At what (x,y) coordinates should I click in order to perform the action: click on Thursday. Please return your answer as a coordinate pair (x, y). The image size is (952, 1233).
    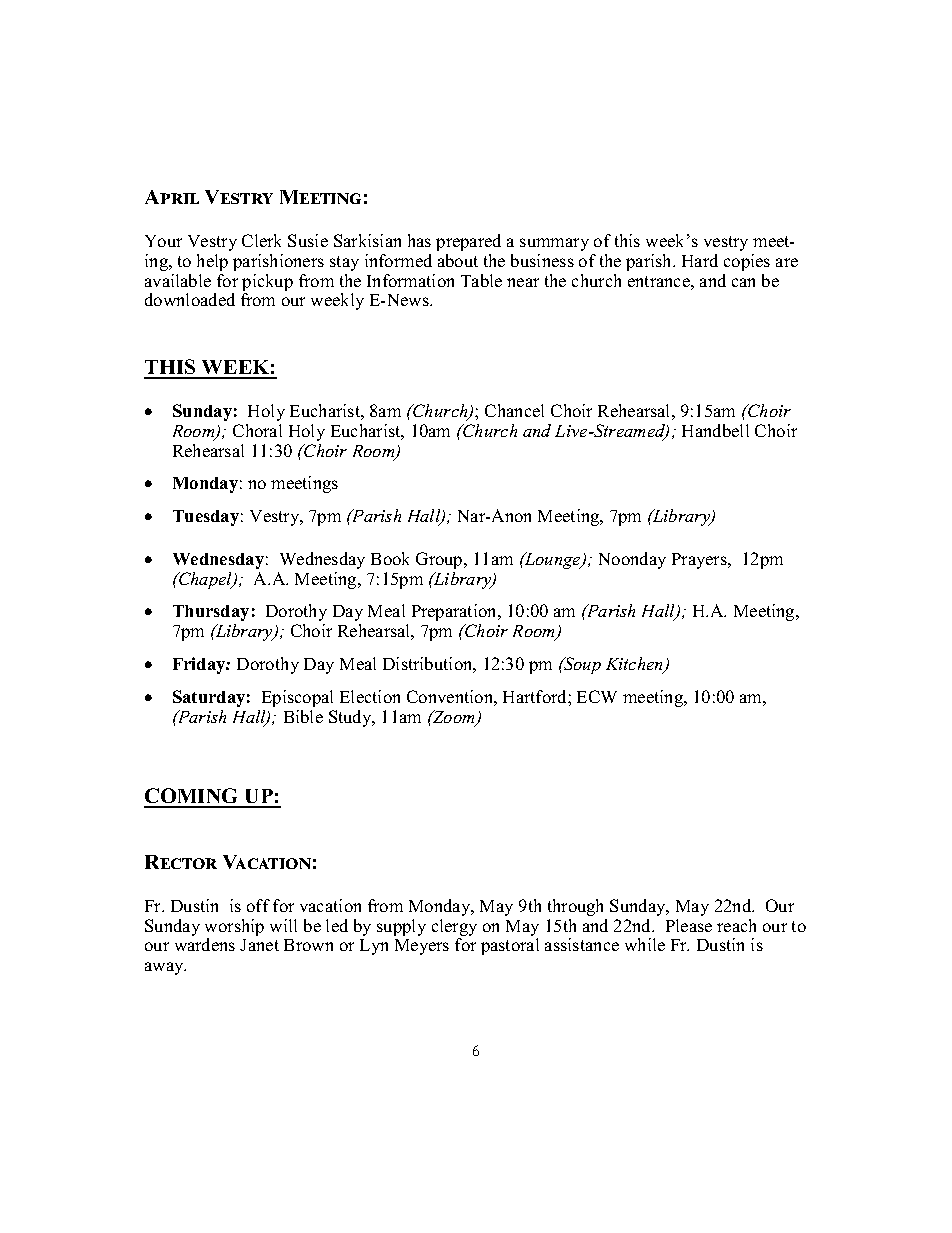
    Looking at the image, I should click on (211, 613).
